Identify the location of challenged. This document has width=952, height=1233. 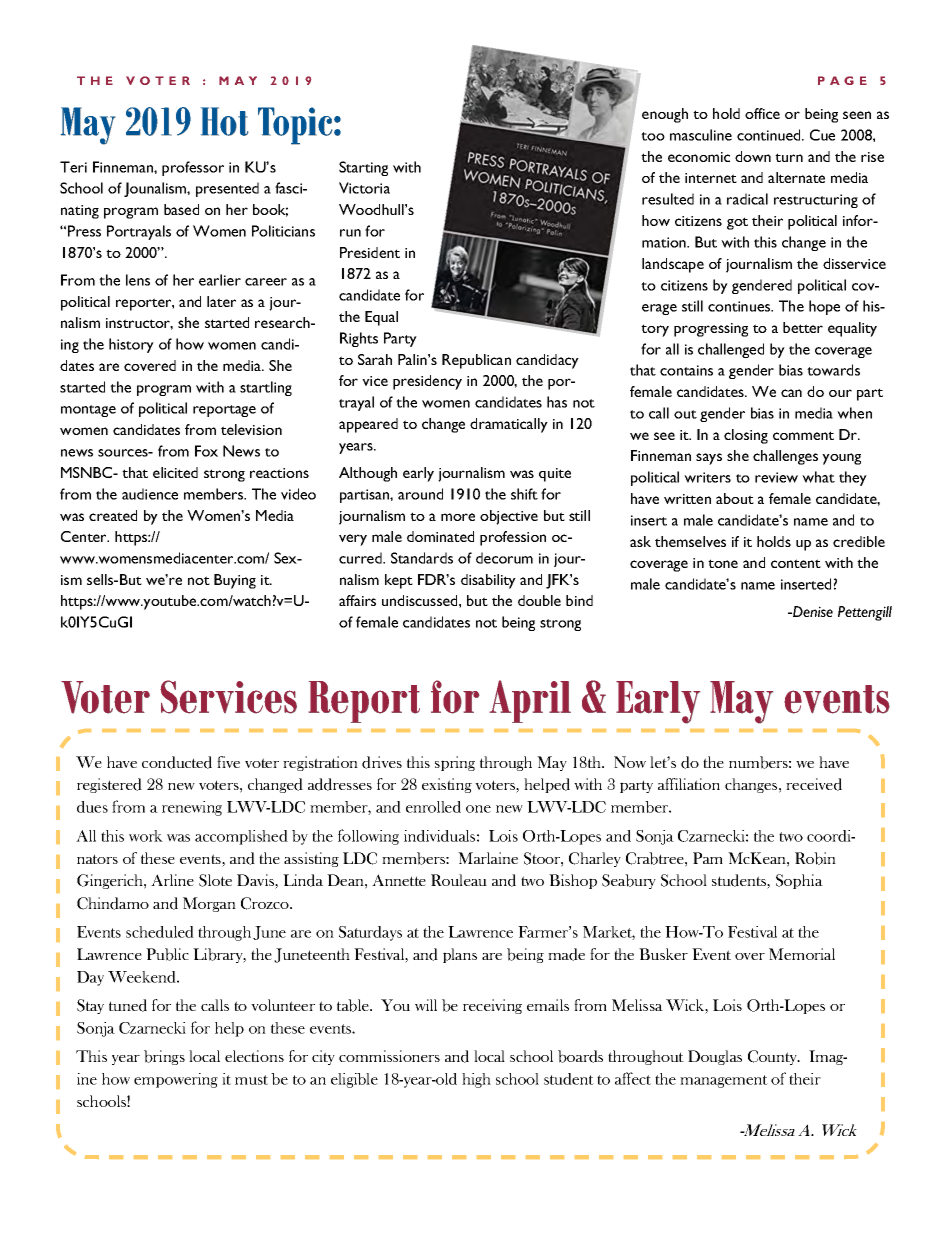
(731, 350).
